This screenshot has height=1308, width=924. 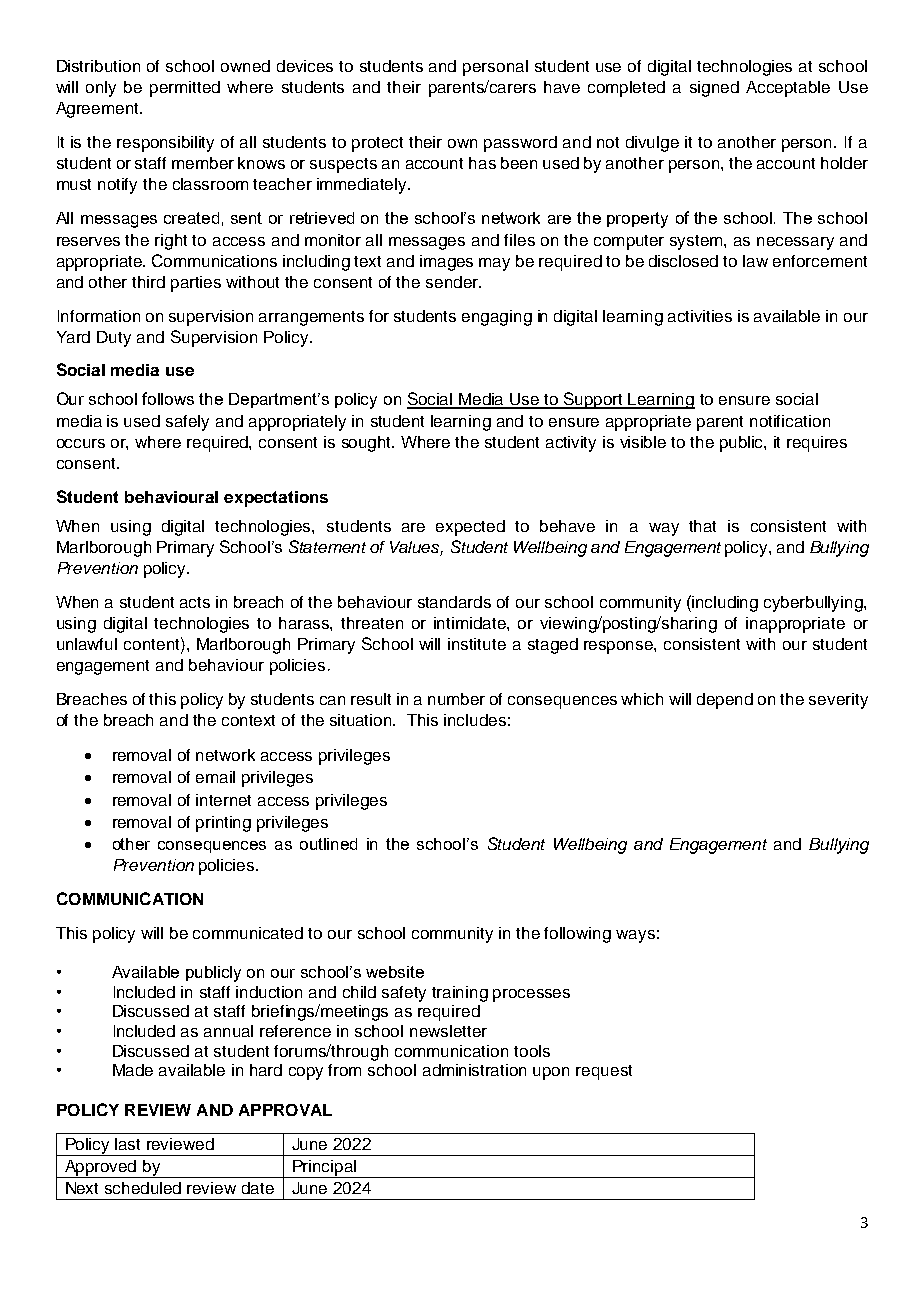 I want to click on Acceptable, so click(x=788, y=89).
